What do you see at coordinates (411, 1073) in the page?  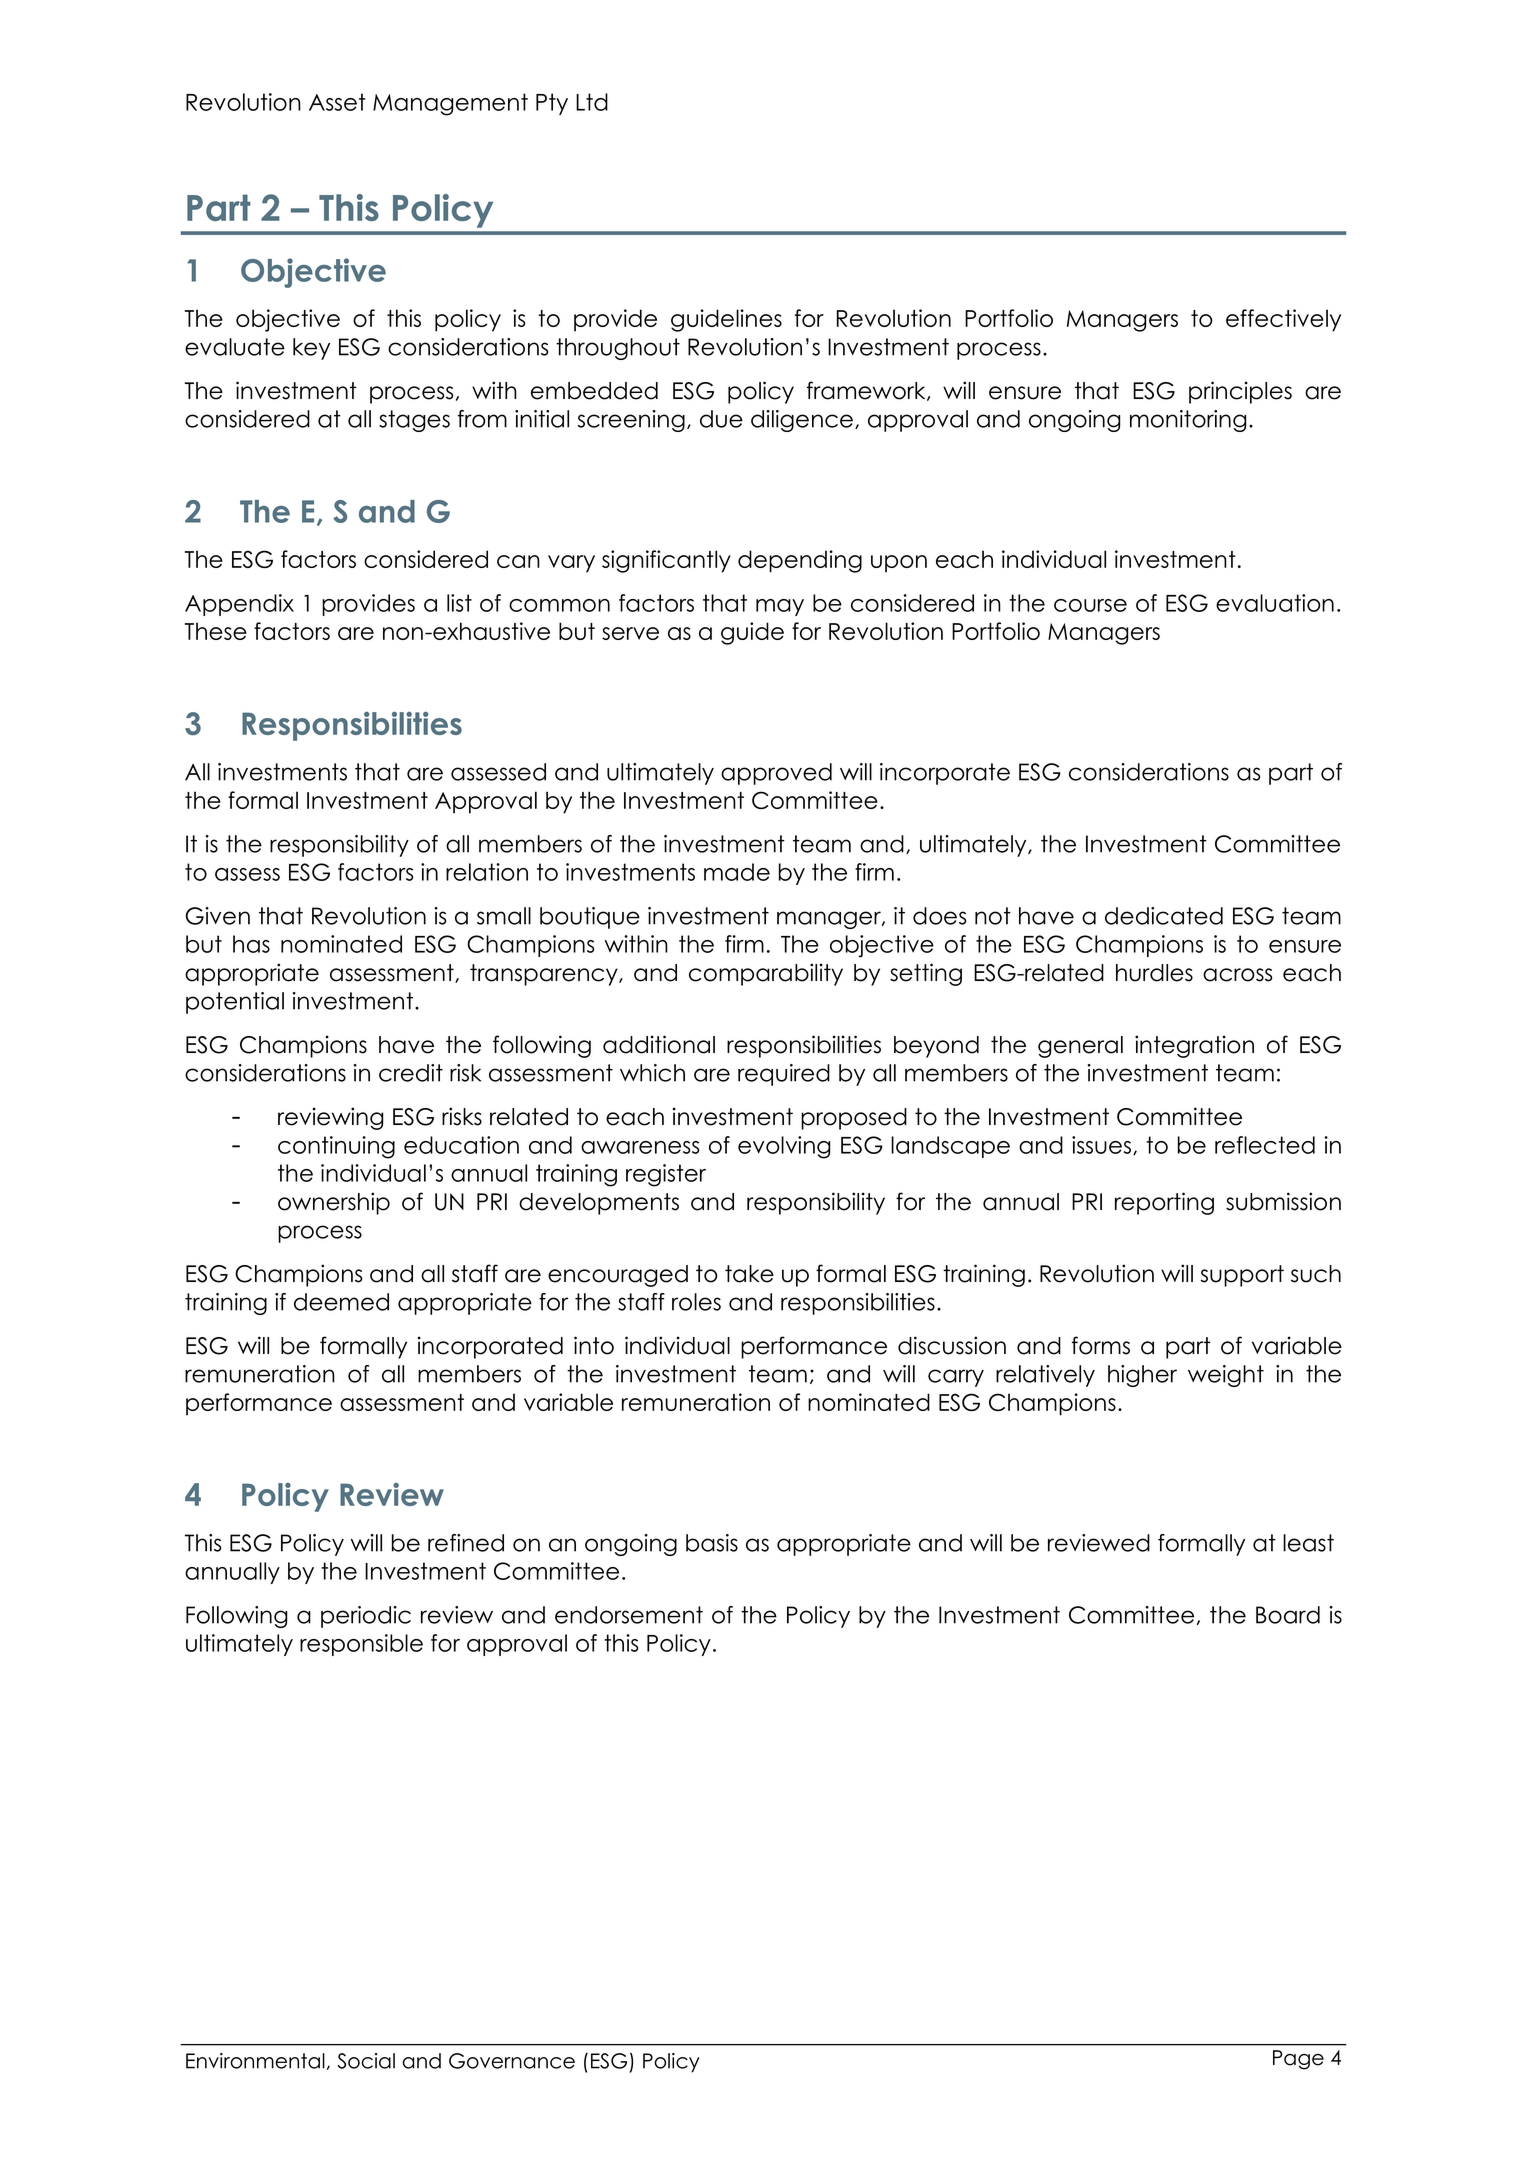 I see `credit` at bounding box center [411, 1073].
